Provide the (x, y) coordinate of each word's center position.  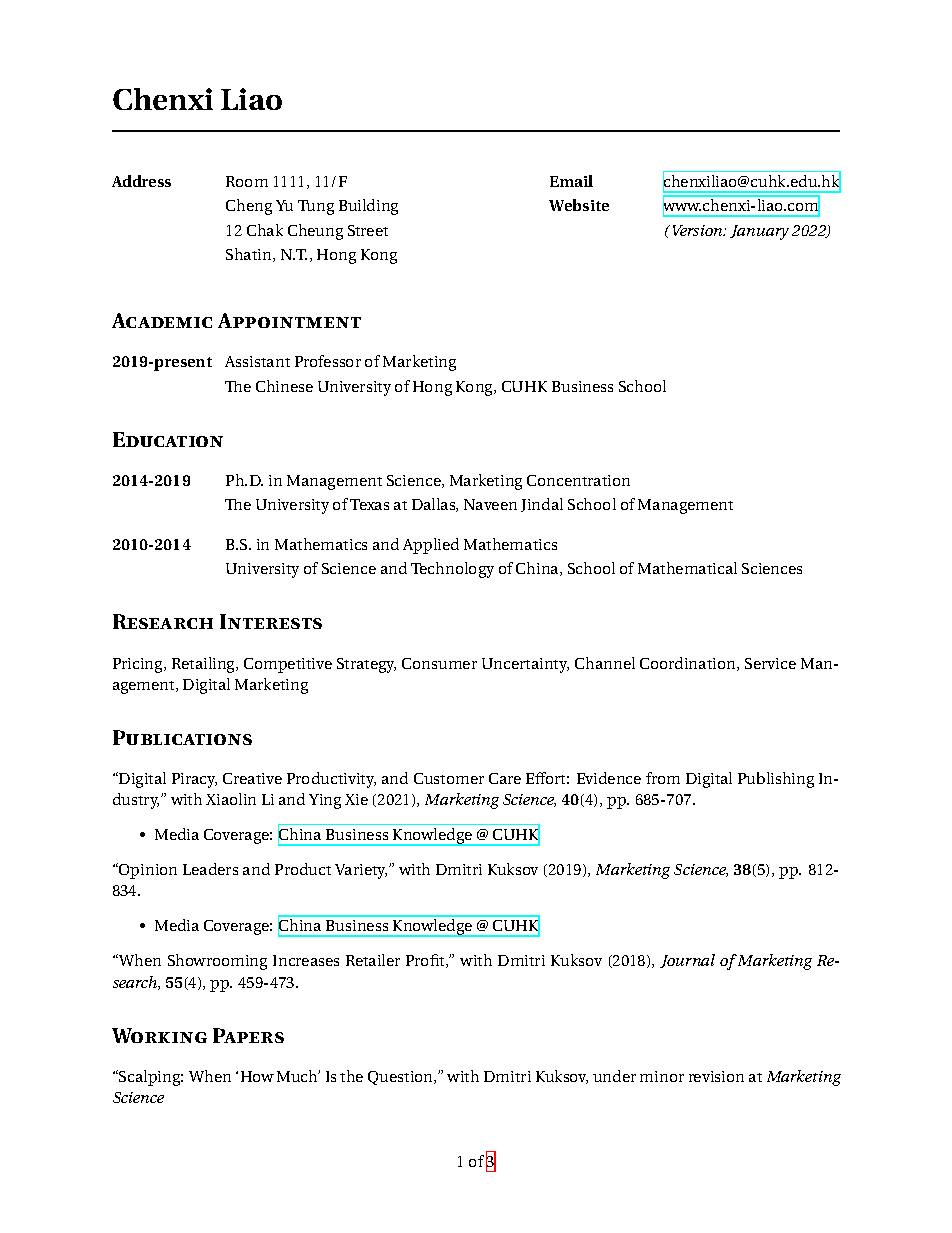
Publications (182, 737)
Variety (361, 871)
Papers (248, 1035)
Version (699, 230)
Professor (328, 361)
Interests (271, 621)
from (663, 778)
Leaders (210, 869)
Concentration (578, 480)
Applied (431, 546)
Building (368, 207)
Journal (687, 961)
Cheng (249, 207)
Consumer (439, 663)
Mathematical (687, 568)
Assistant (257, 361)
